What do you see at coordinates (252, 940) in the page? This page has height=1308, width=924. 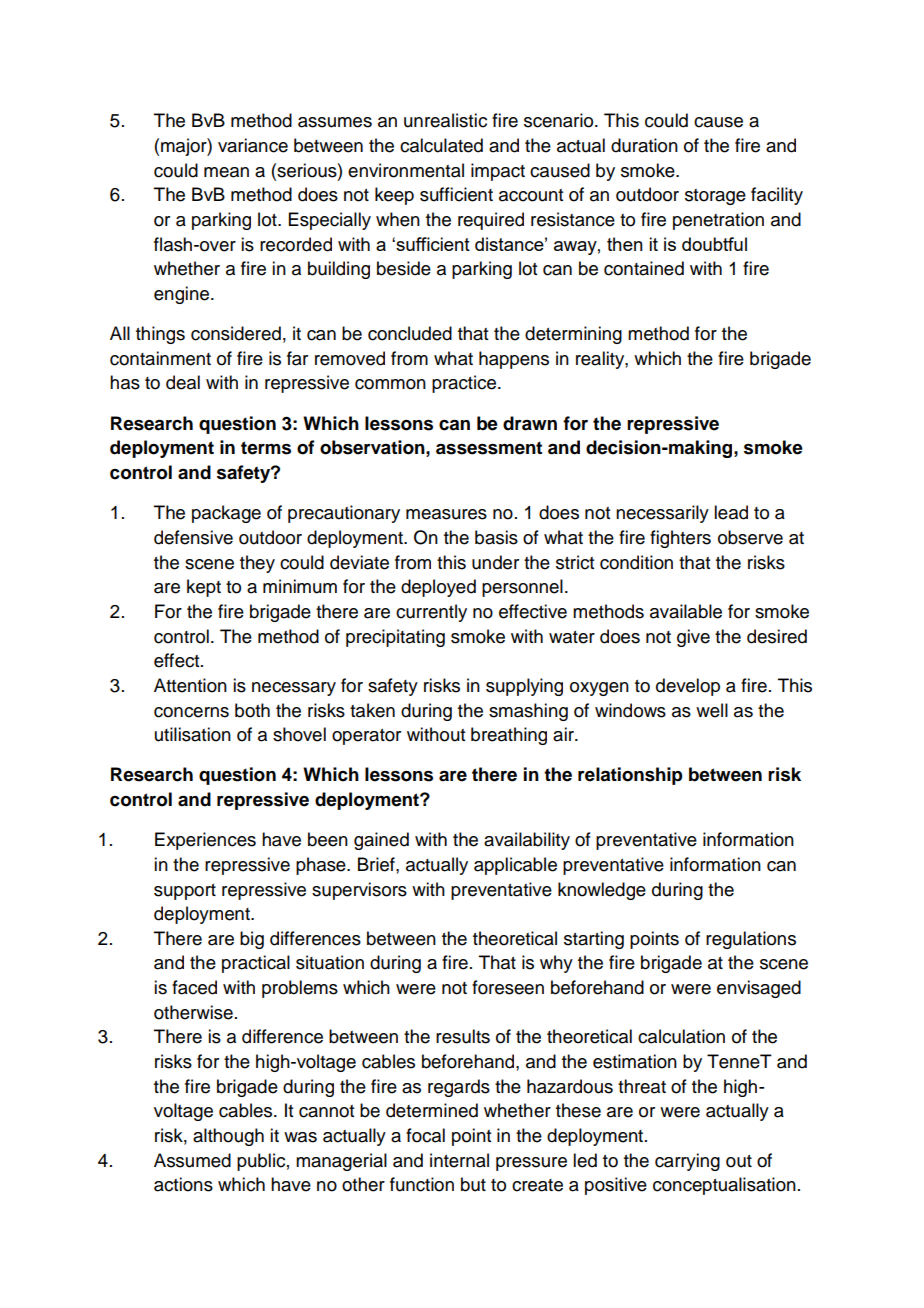 I see `big` at bounding box center [252, 940].
